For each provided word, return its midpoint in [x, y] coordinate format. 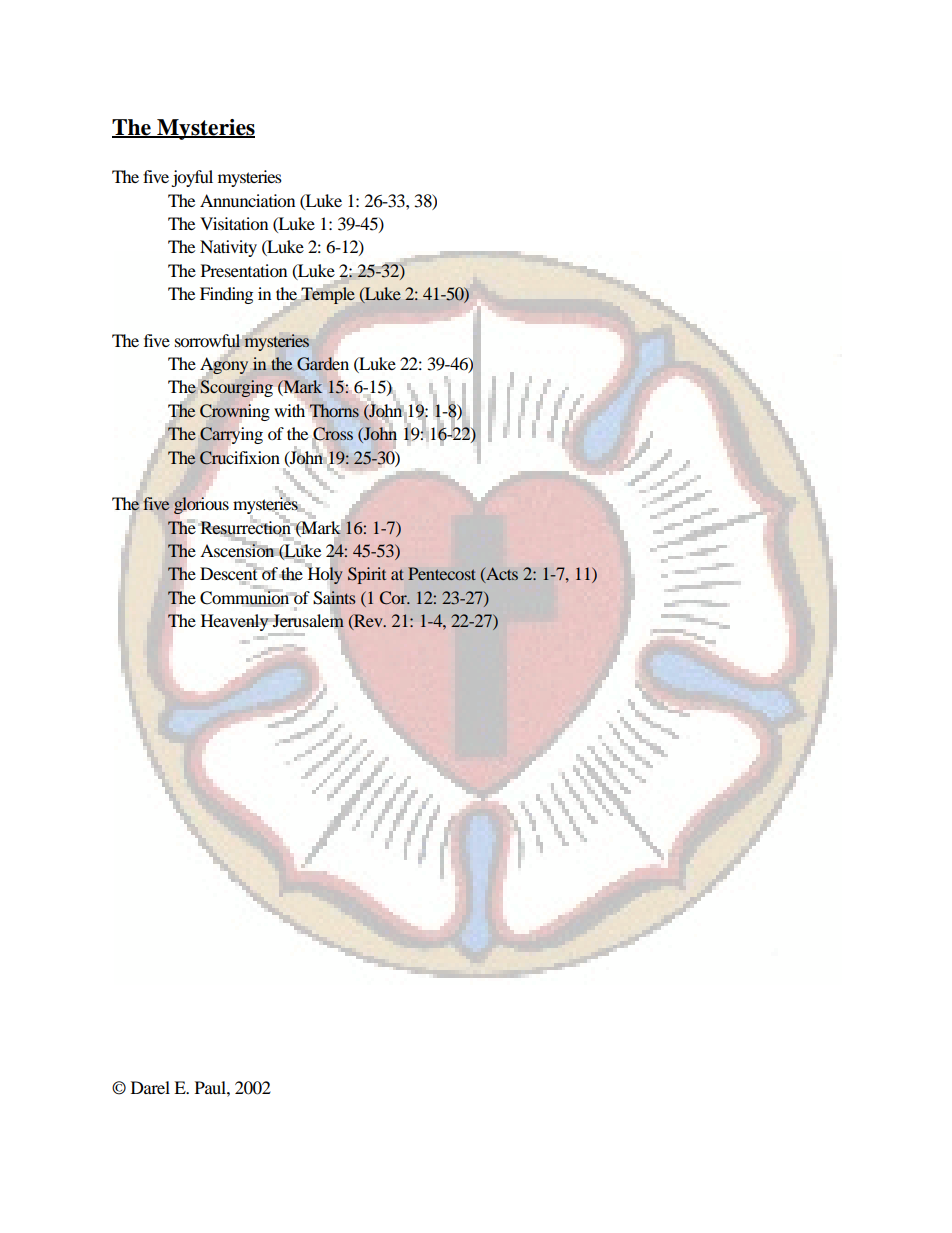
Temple [328, 295]
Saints [335, 597]
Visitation [234, 223]
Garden [323, 364]
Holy [325, 575]
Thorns [334, 410]
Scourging [236, 388]
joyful [192, 178]
